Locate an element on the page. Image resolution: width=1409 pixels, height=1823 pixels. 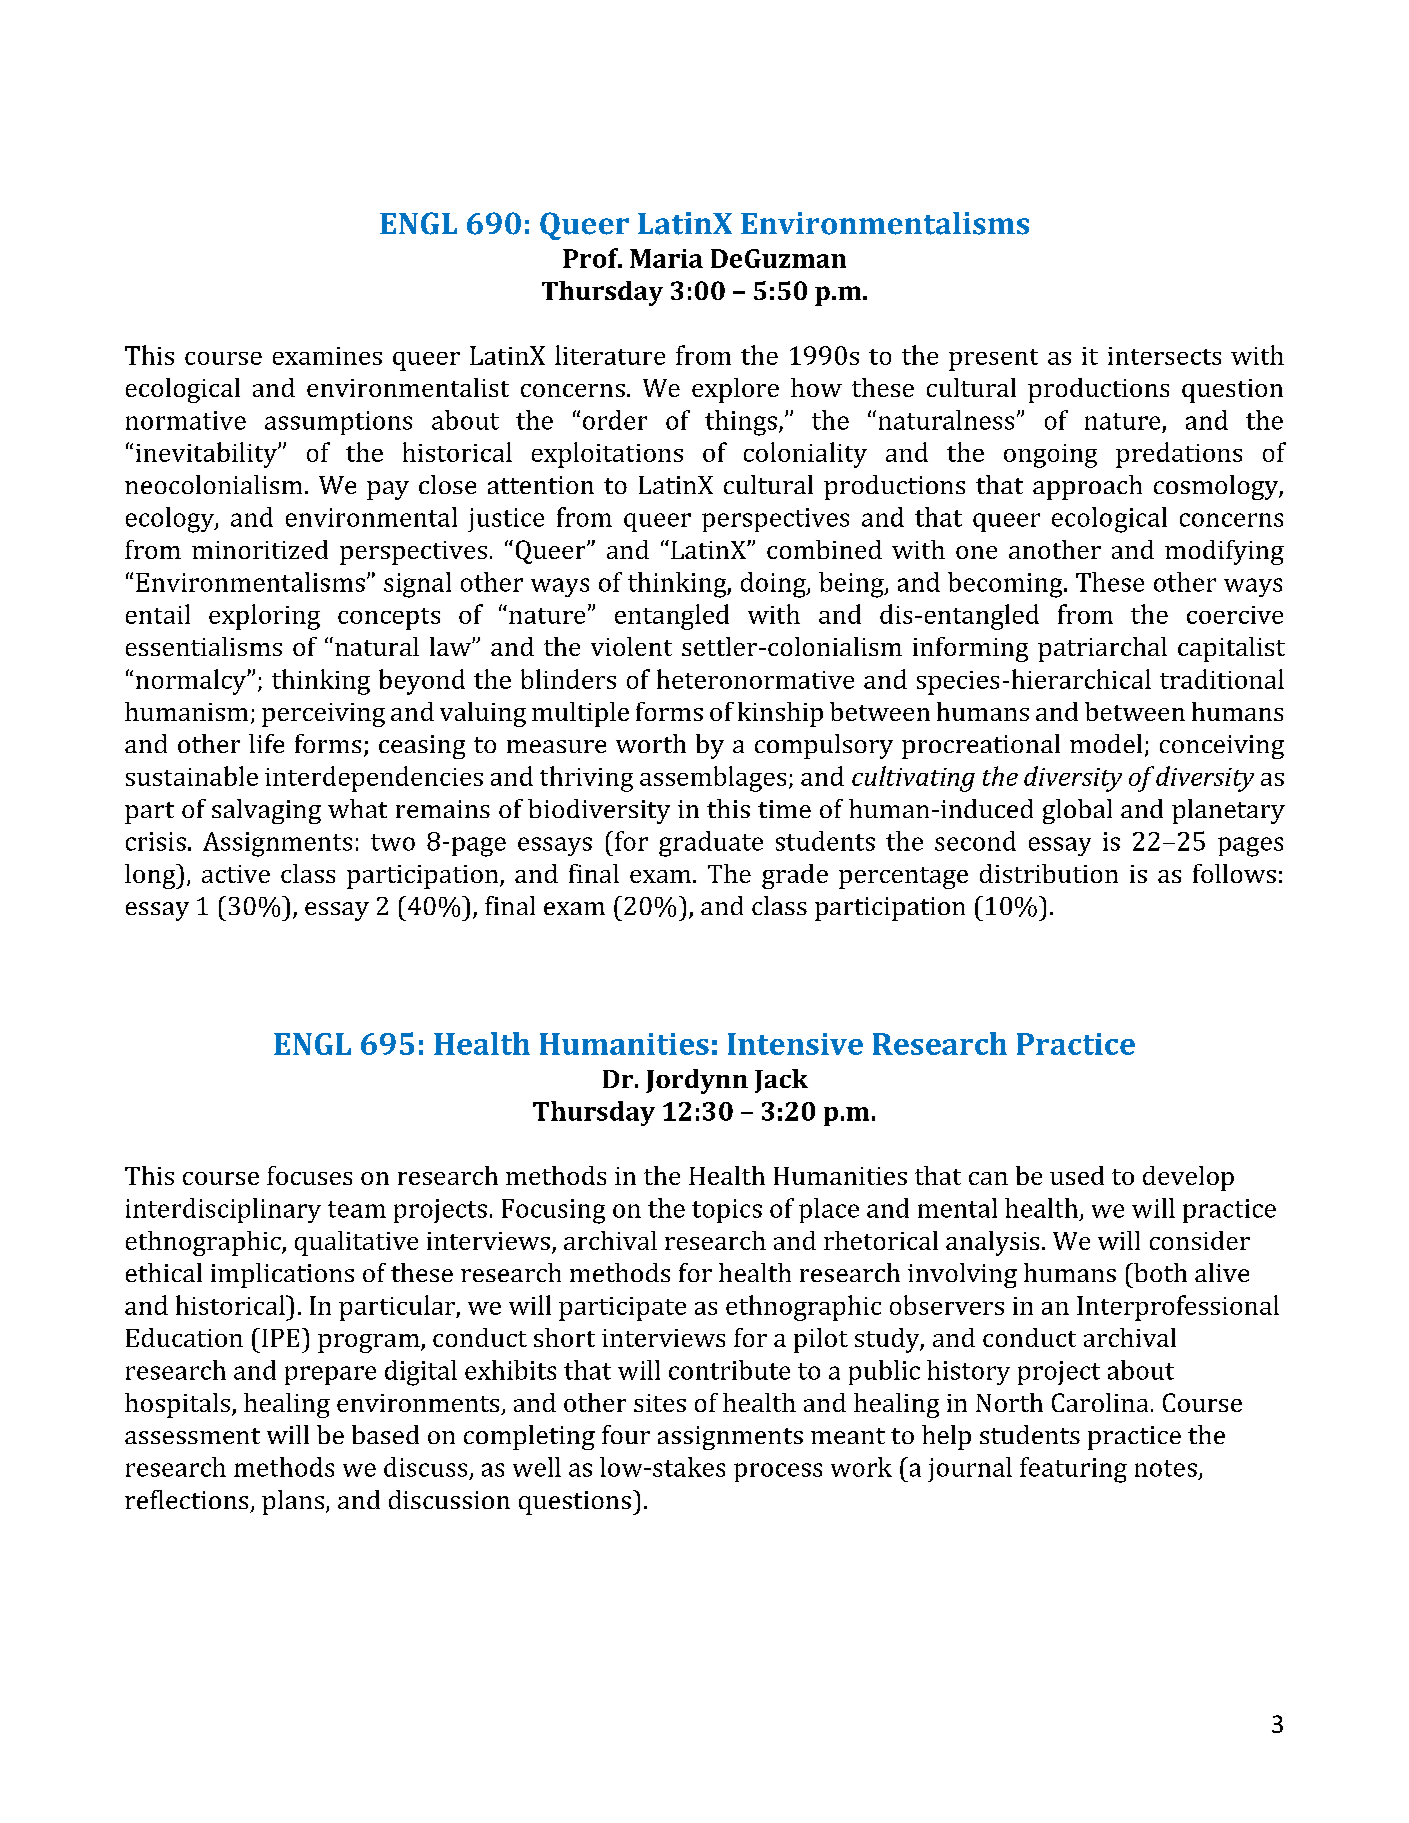
focuses is located at coordinates (309, 1175).
